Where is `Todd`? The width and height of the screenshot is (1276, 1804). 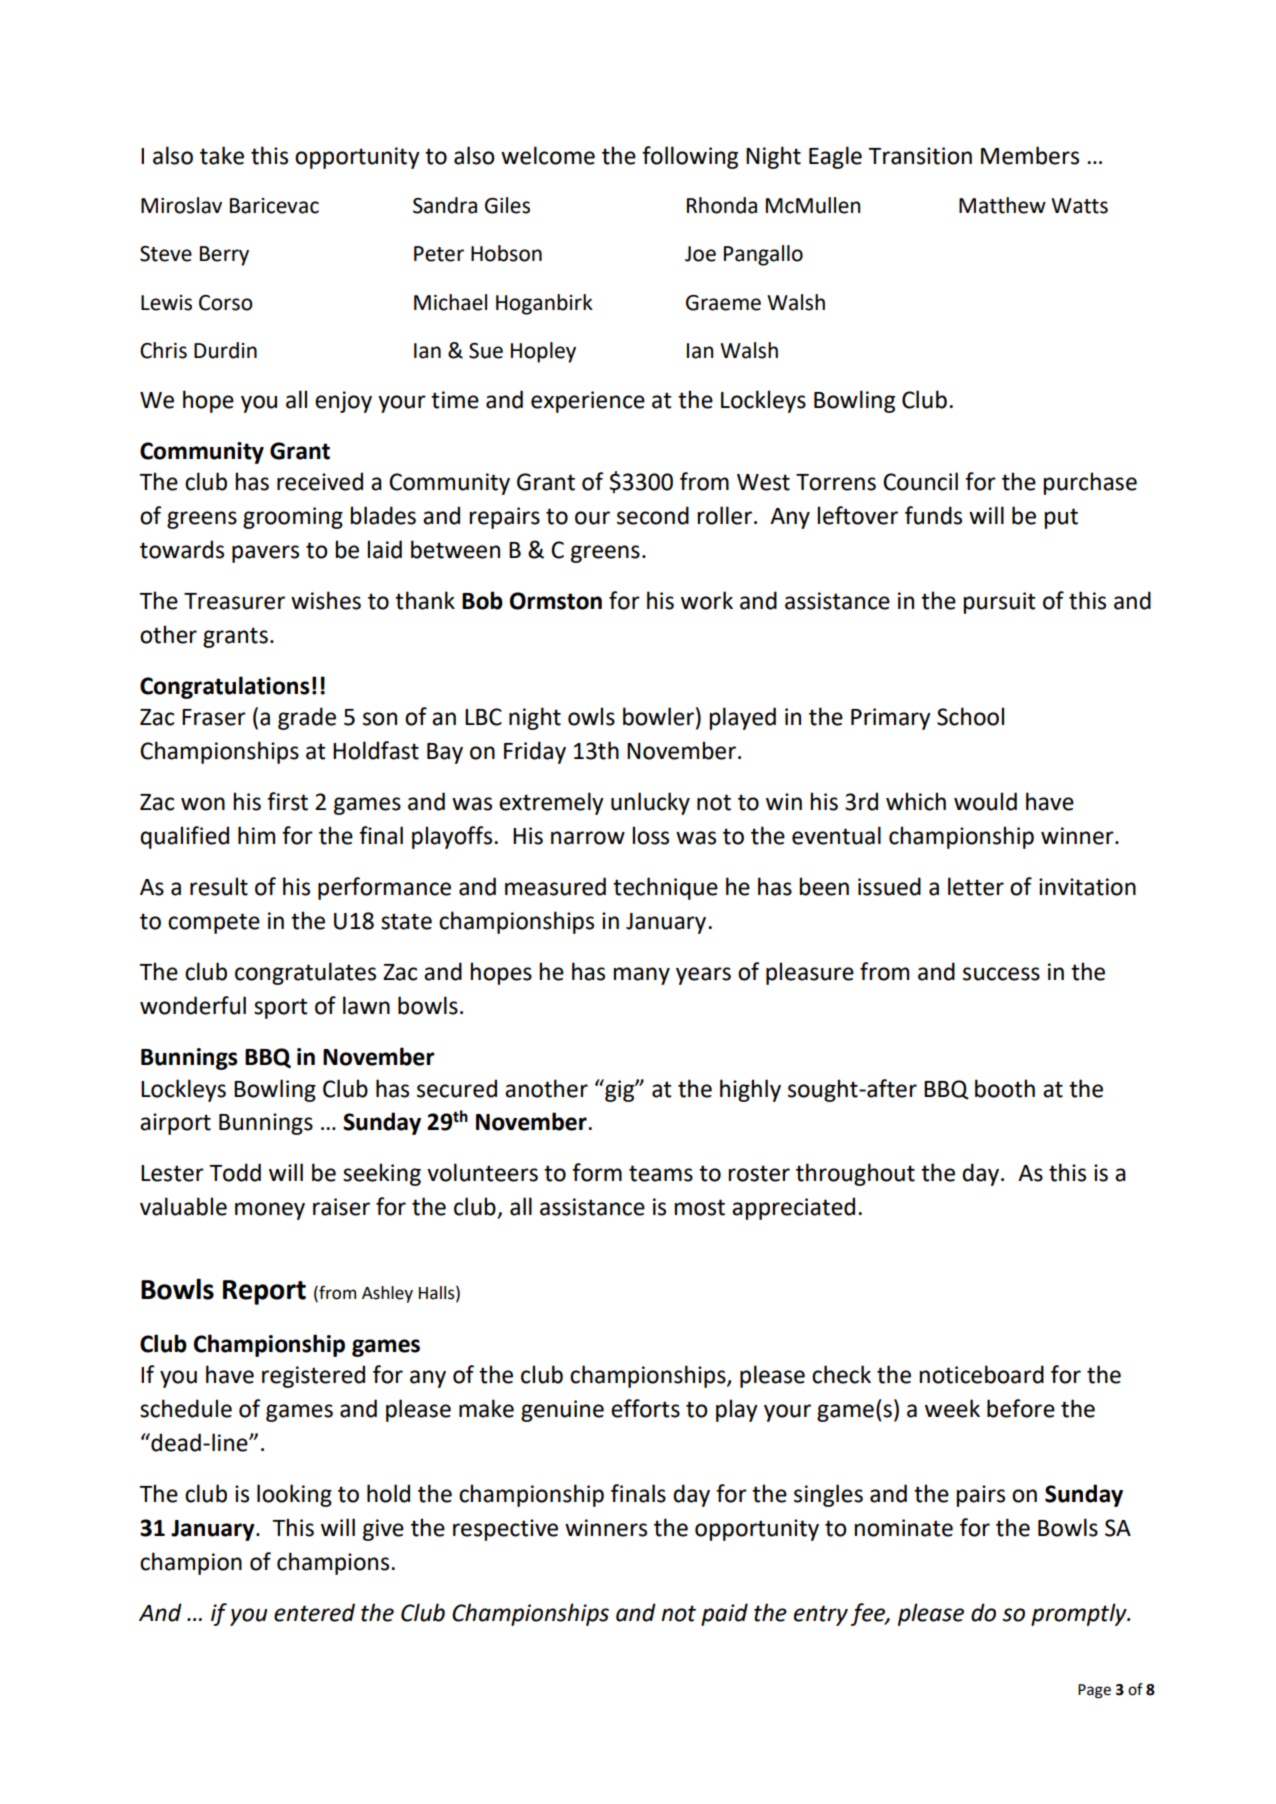
Todd is located at coordinates (235, 1172).
